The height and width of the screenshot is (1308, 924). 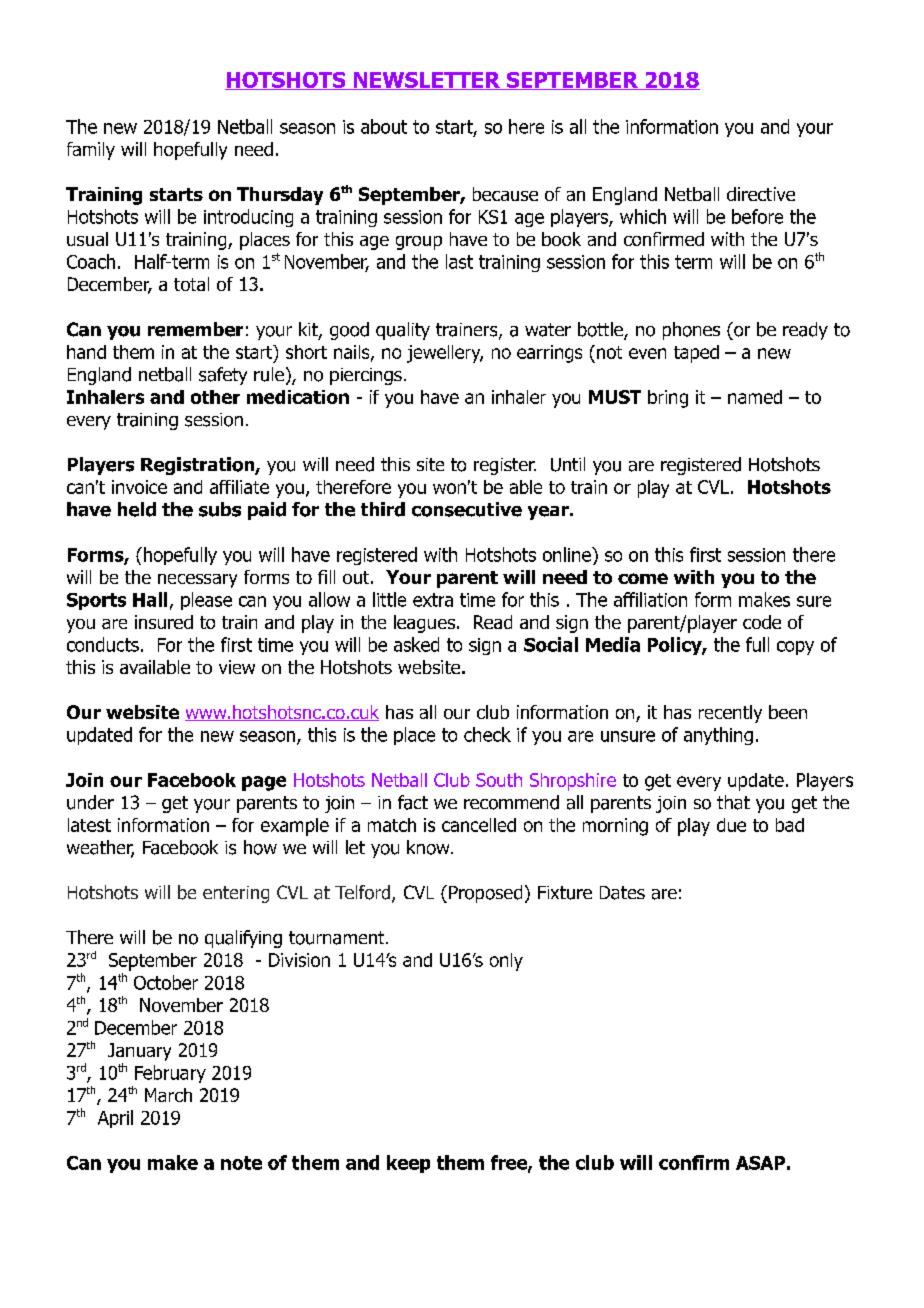 What do you see at coordinates (445, 354) in the screenshot?
I see `jewellery` at bounding box center [445, 354].
